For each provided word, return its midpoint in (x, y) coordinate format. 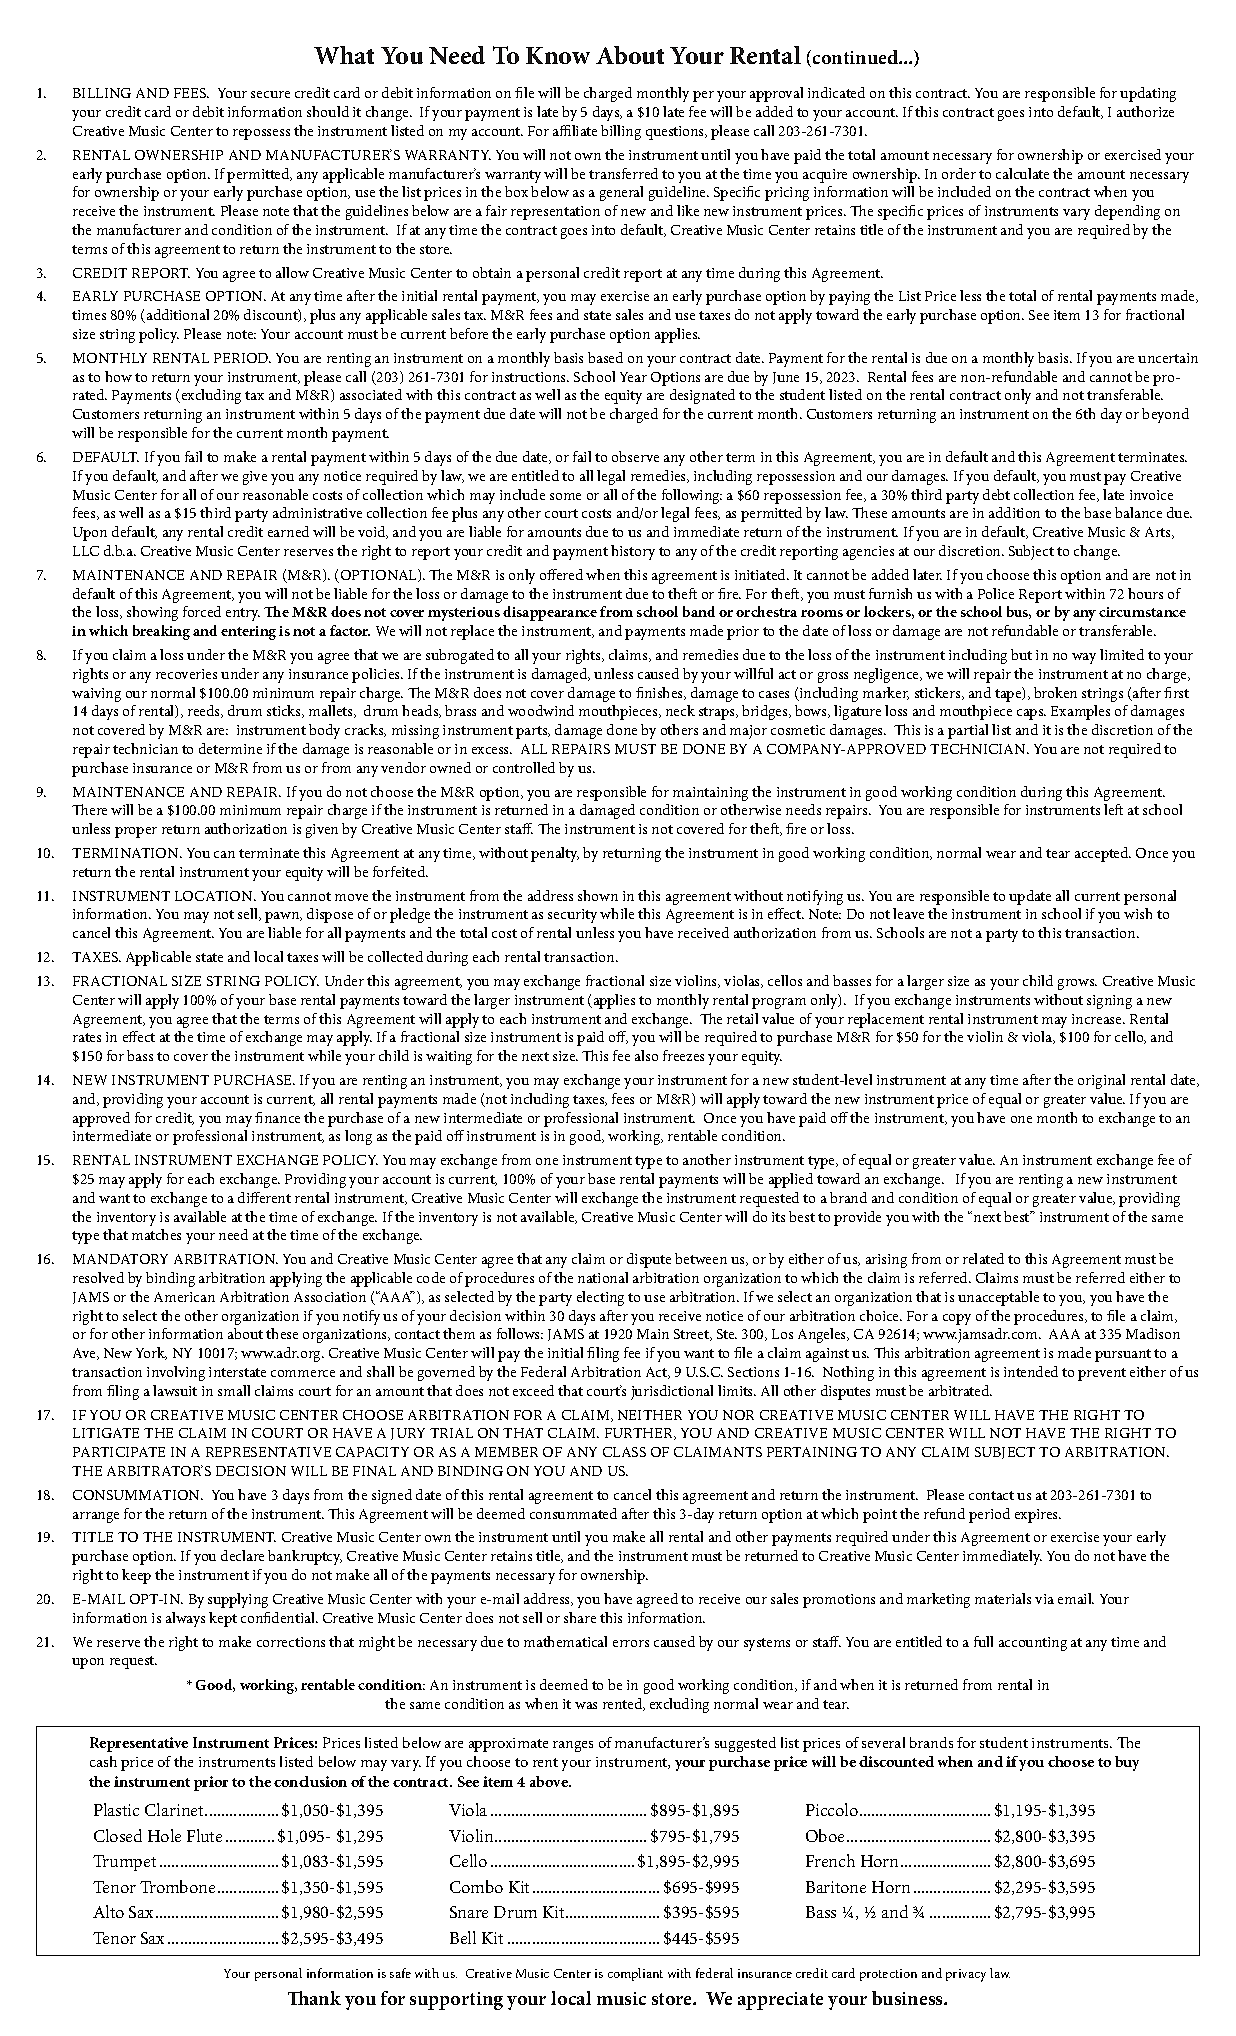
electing (600, 1298)
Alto (108, 1911)
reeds (205, 711)
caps (1031, 714)
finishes (660, 693)
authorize (1145, 111)
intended (1031, 1371)
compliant (635, 1974)
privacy (966, 1975)
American (184, 1297)
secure (270, 94)
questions (676, 133)
